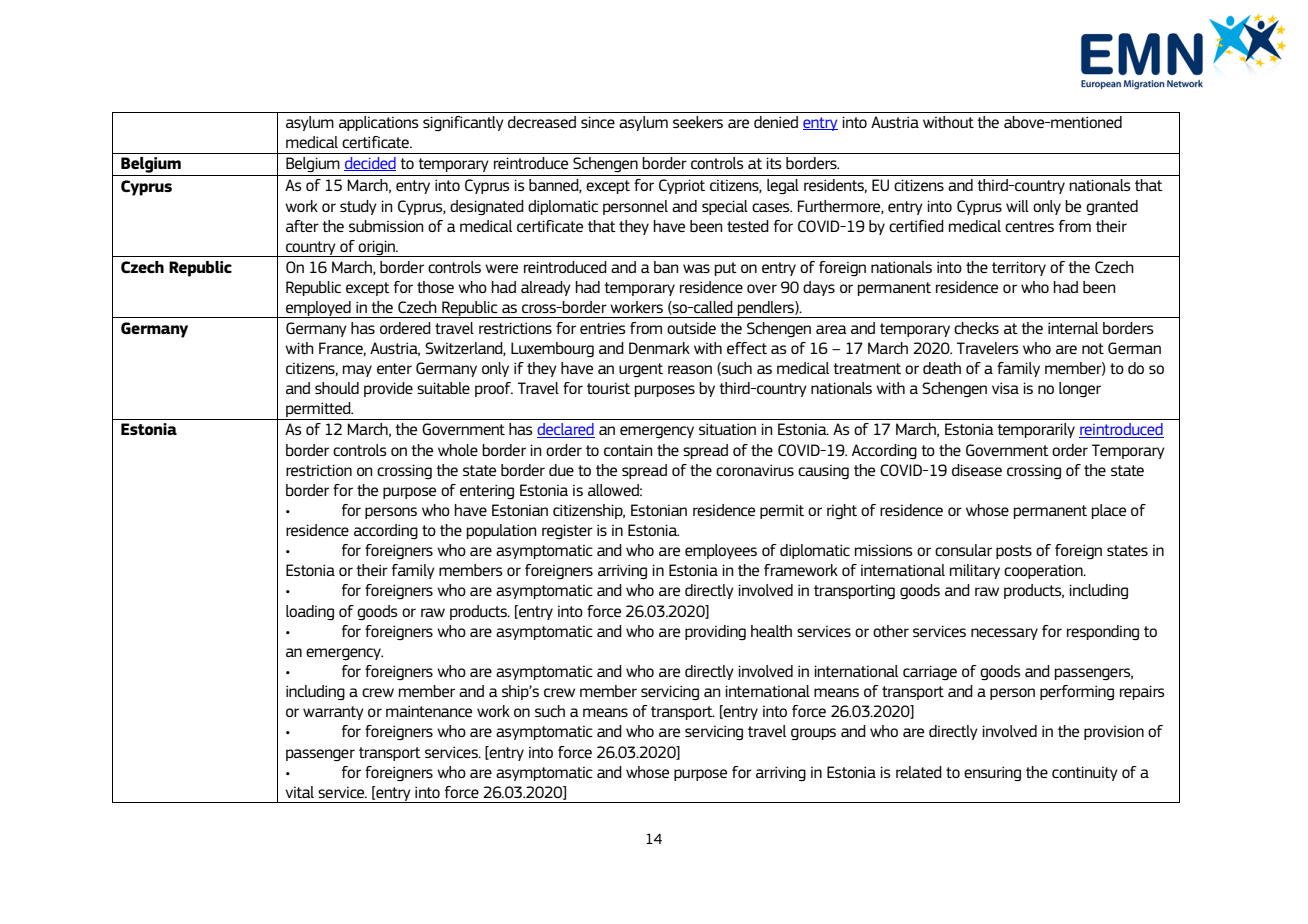 This screenshot has height=924, width=1308. What do you see at coordinates (1044, 571) in the screenshot?
I see `cooperation` at bounding box center [1044, 571].
